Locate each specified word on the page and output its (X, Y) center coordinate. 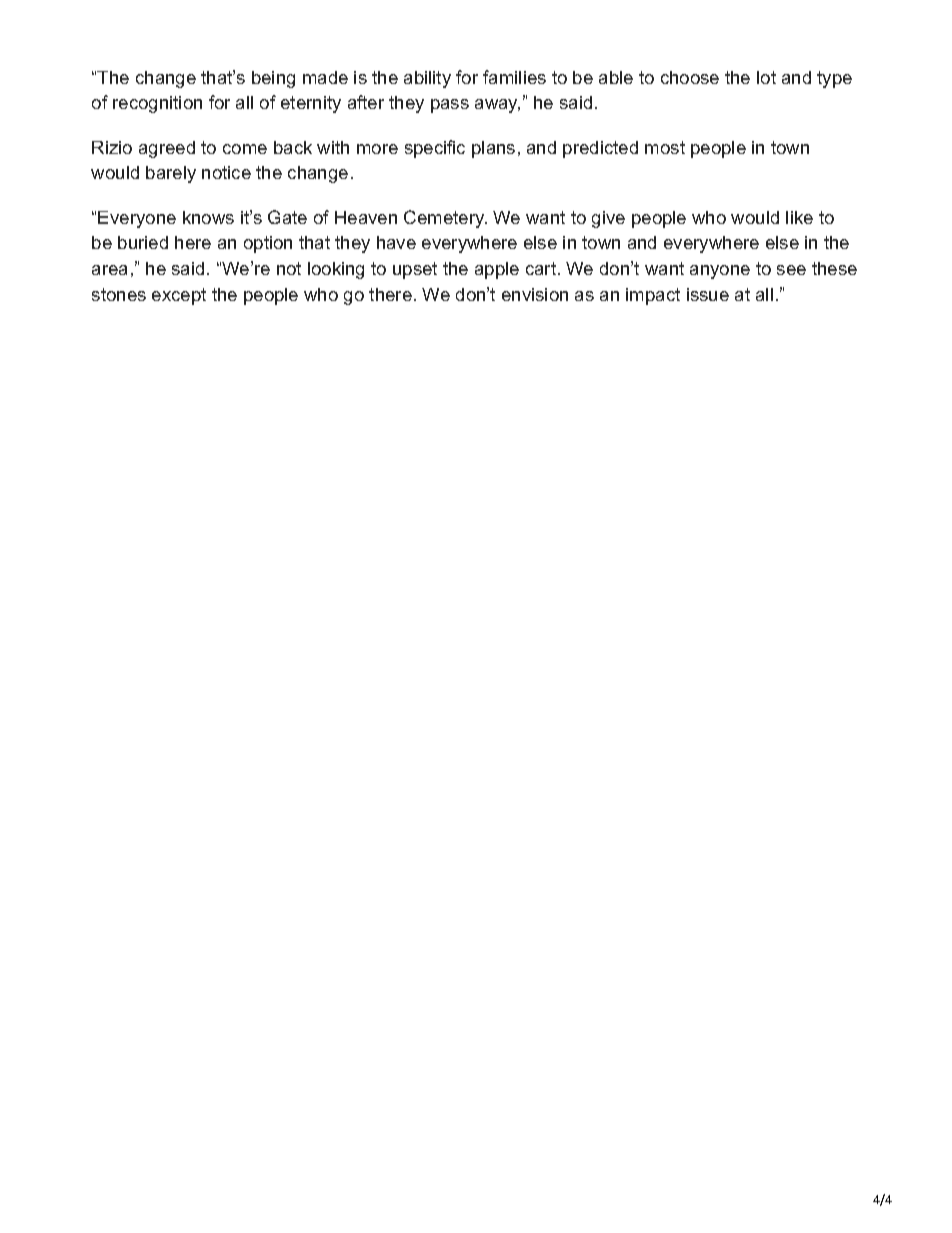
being (273, 79)
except (179, 296)
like (799, 217)
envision (535, 294)
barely (171, 174)
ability (427, 79)
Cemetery (445, 219)
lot (766, 77)
